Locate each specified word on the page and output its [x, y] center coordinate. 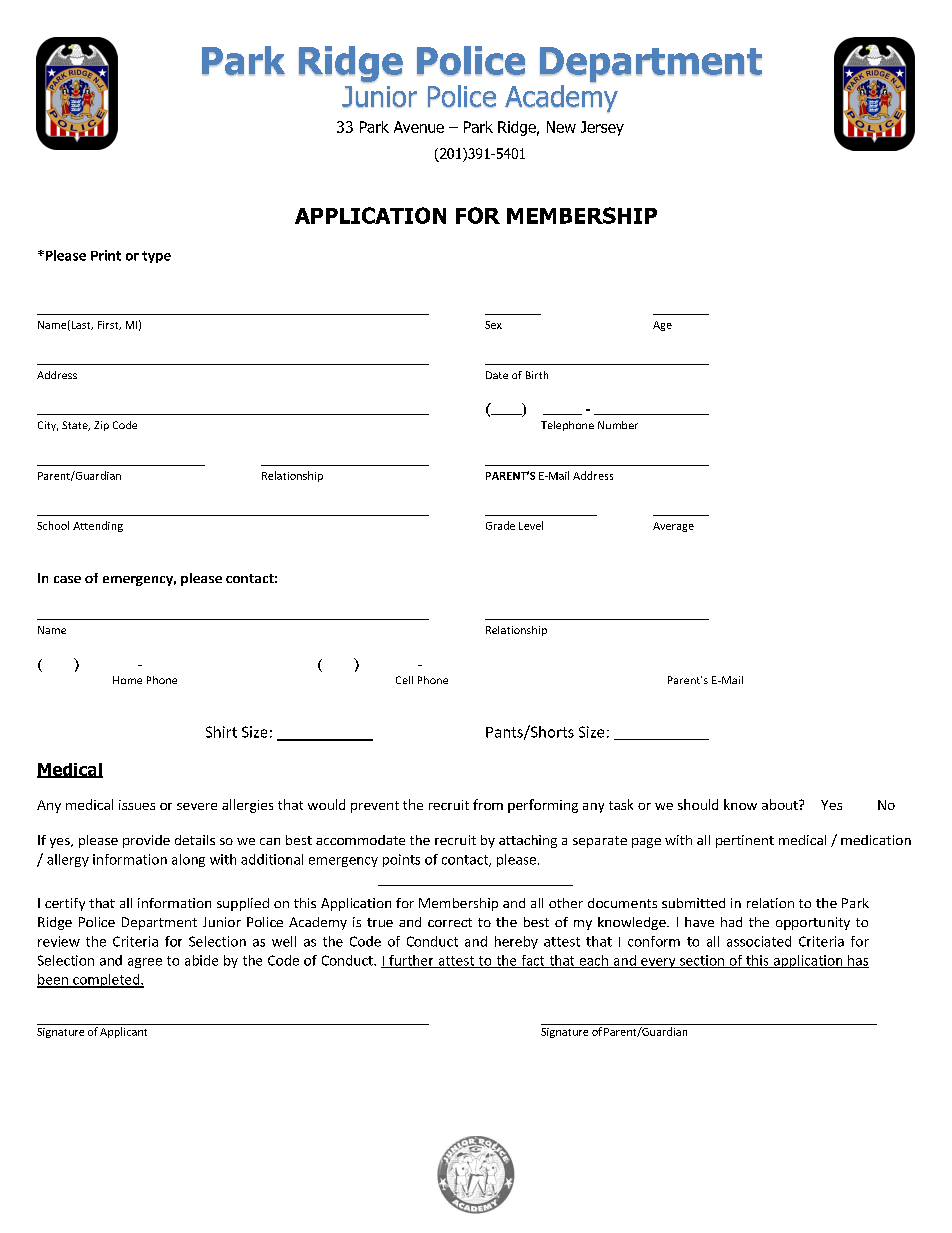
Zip [101, 426]
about [781, 804]
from [488, 804]
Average [673, 527]
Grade [500, 525]
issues [137, 805]
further [411, 961]
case [67, 579]
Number [618, 425]
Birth [537, 375]
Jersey [602, 128]
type [156, 257]
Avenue [419, 127]
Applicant [123, 1032]
